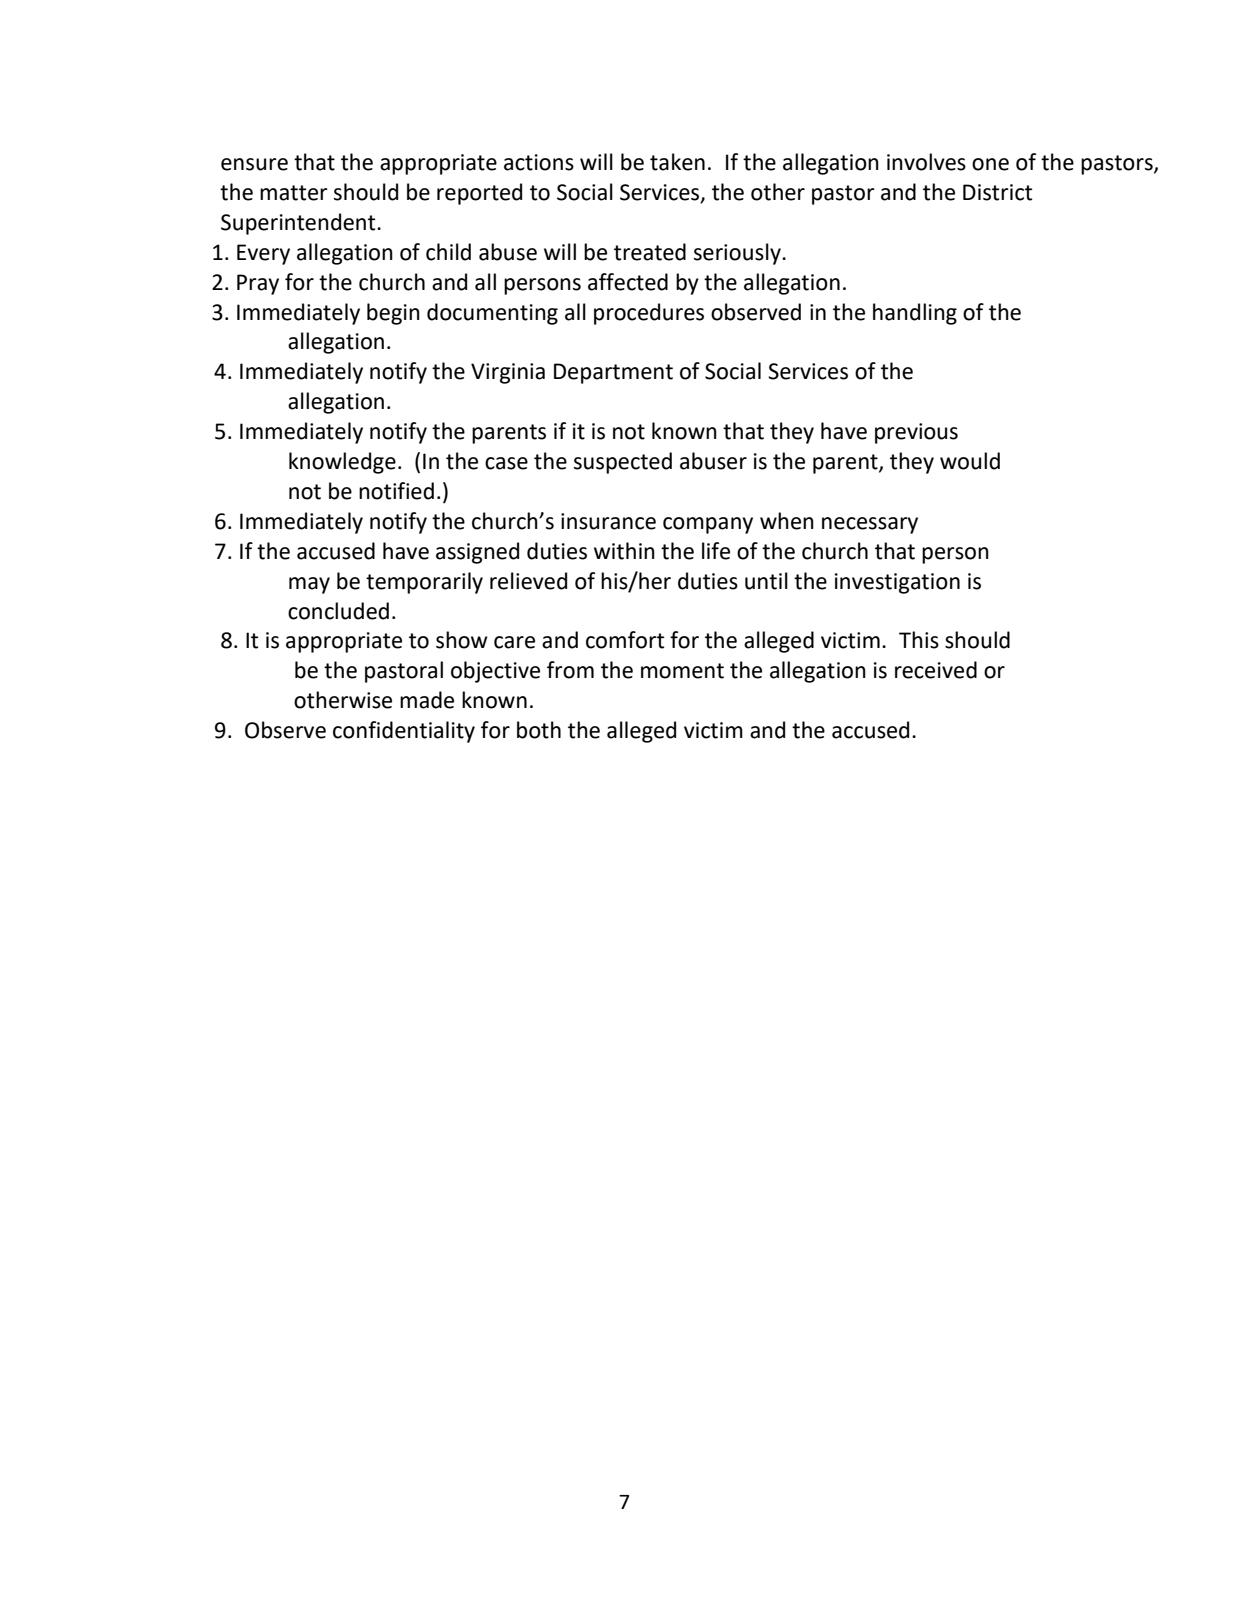 This document has height=1616, width=1249. Describe the element at coordinates (936, 670) in the document. I see `received` at that location.
